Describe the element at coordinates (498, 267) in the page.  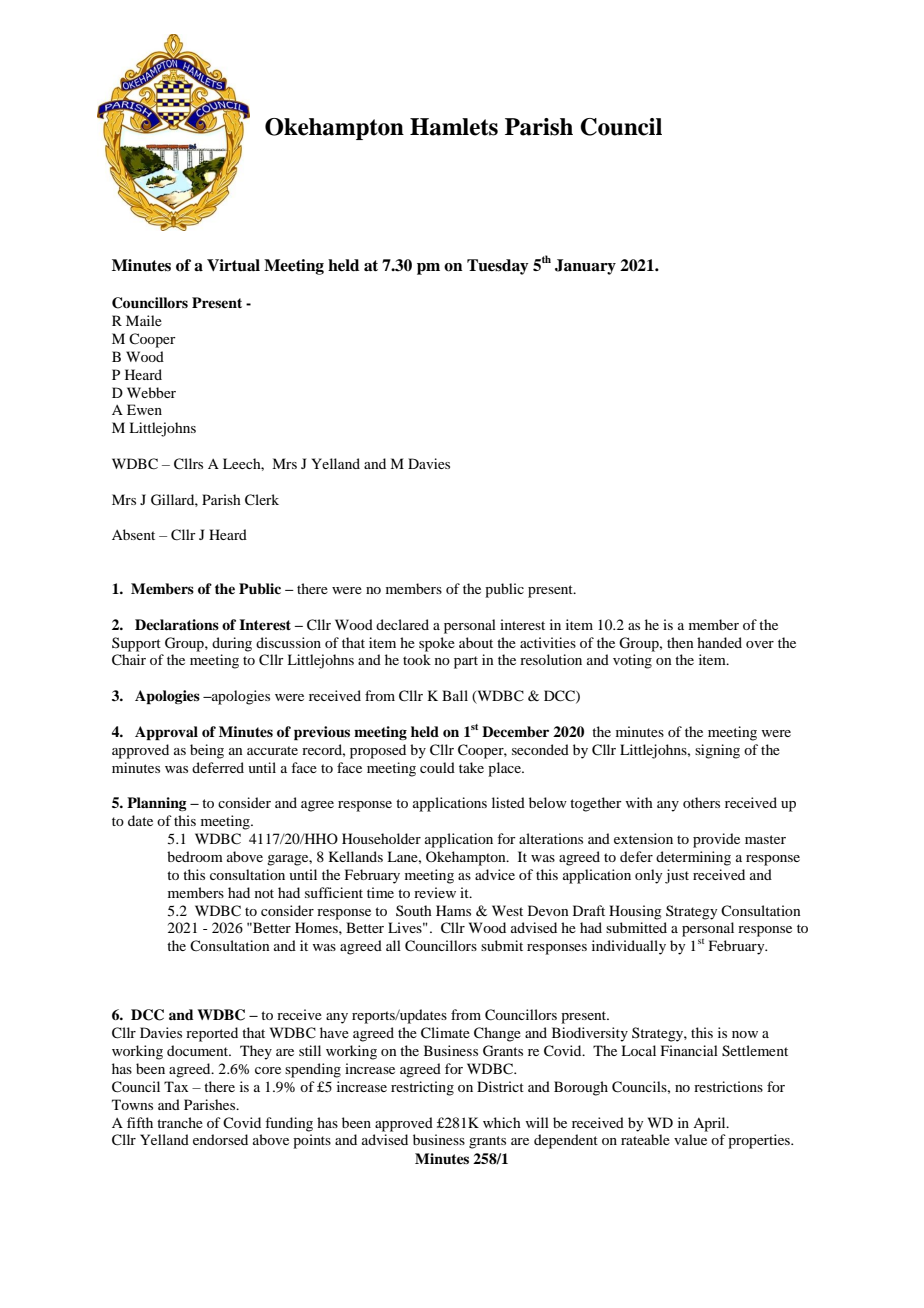
I see `Tuesday` at that location.
